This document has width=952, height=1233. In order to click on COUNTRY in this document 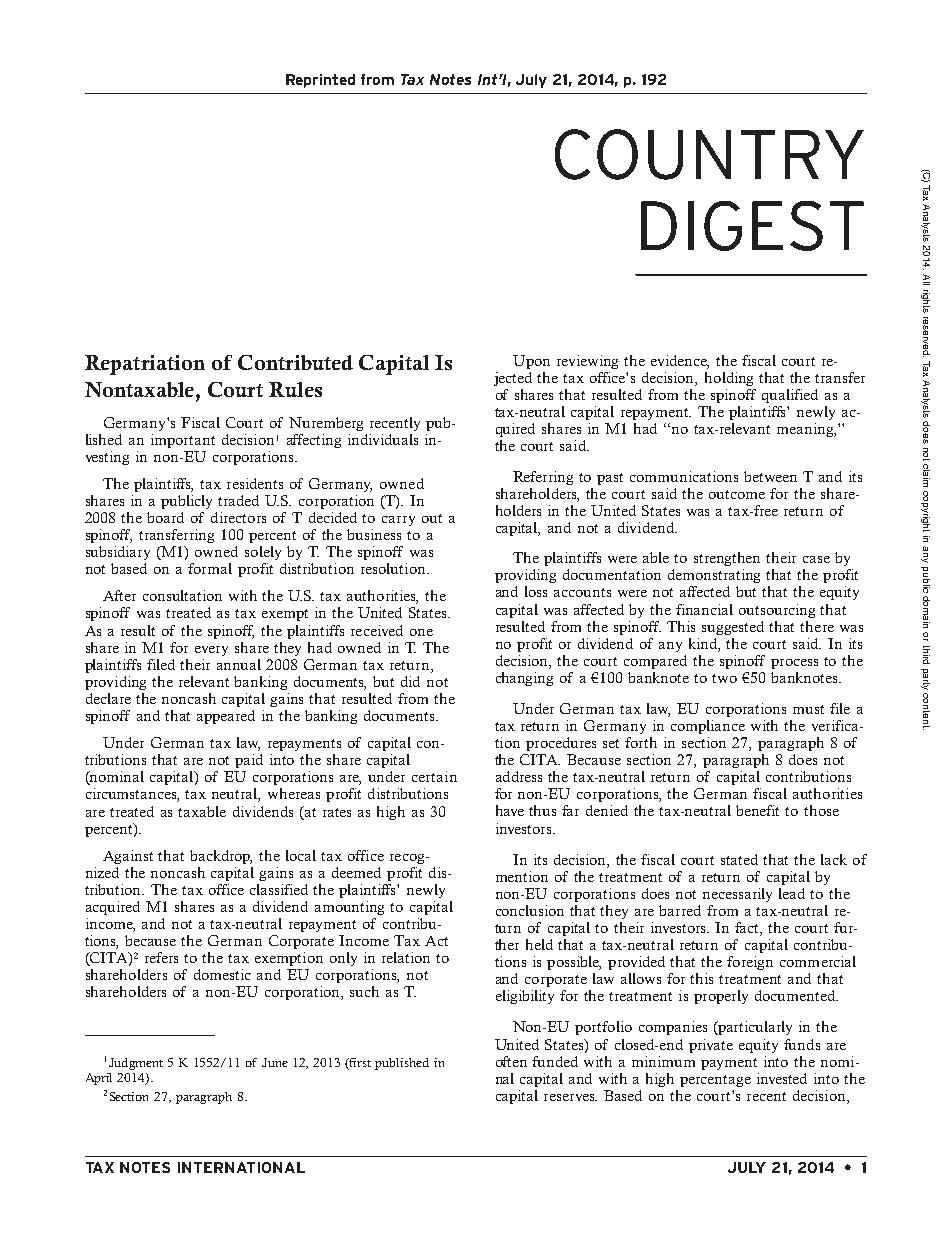, I will do `click(709, 154)`.
